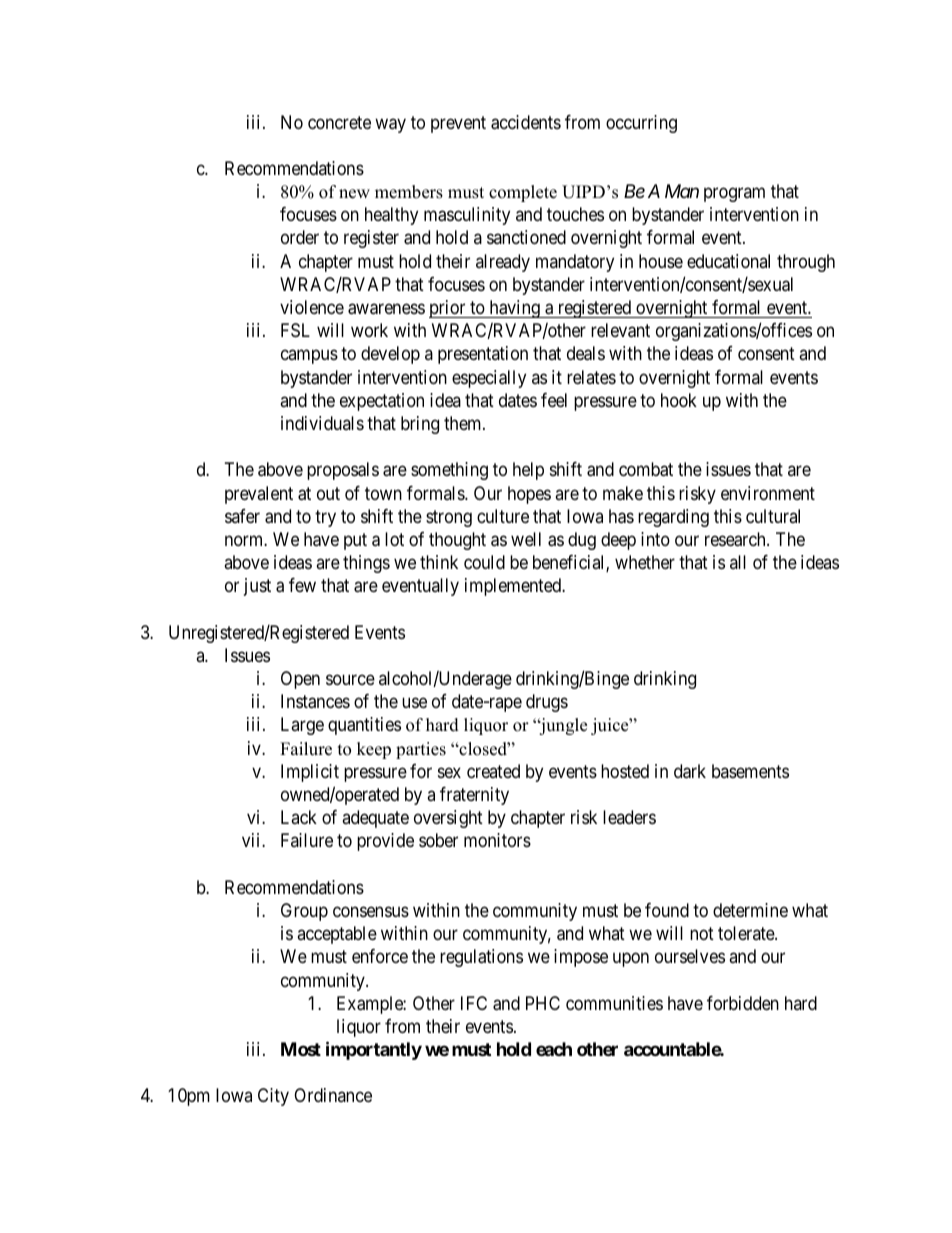 The width and height of the page is (952, 1233). What do you see at coordinates (301, 1049) in the page?
I see `Most` at bounding box center [301, 1049].
